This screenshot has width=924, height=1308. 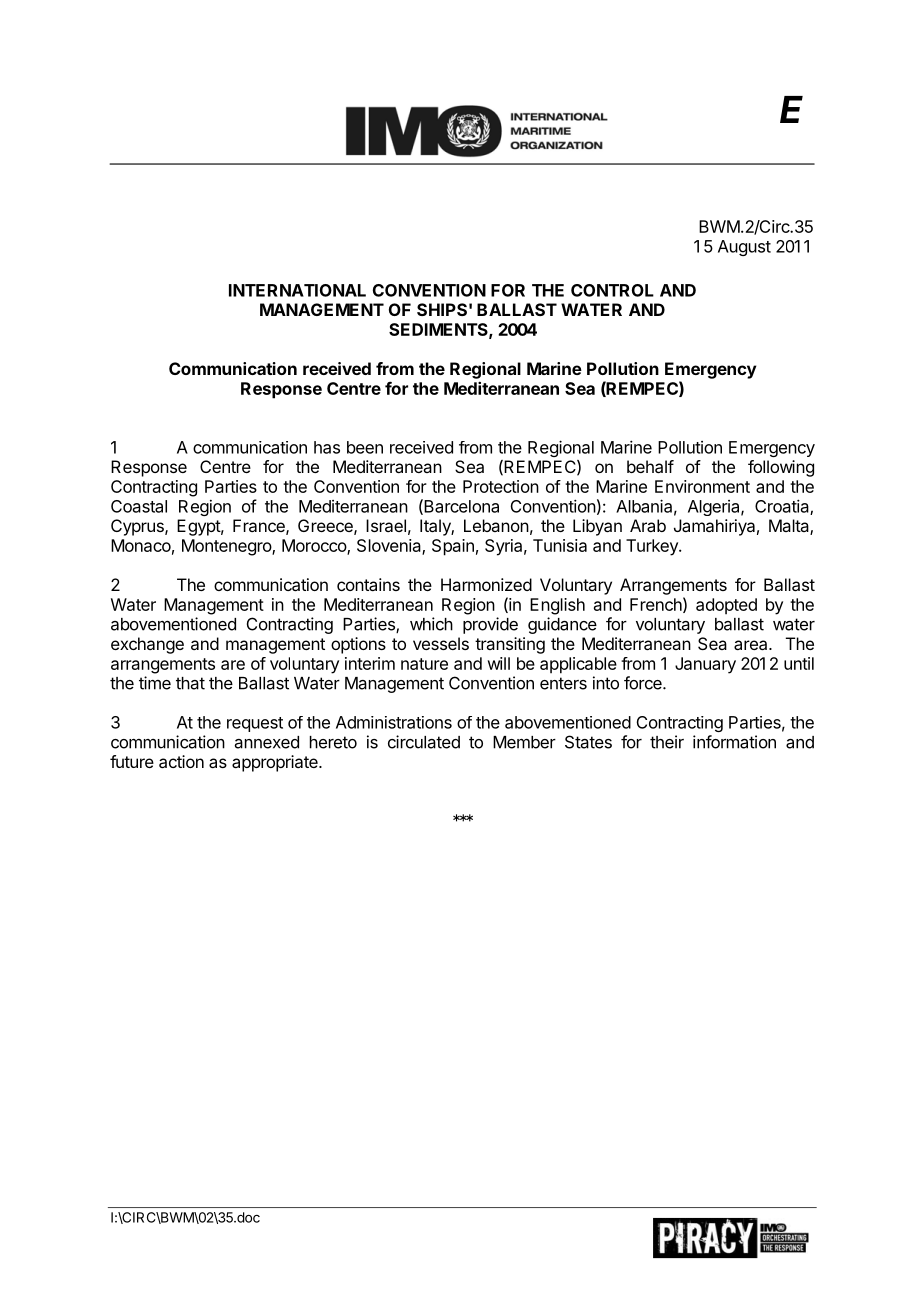 I want to click on action, so click(x=181, y=761).
